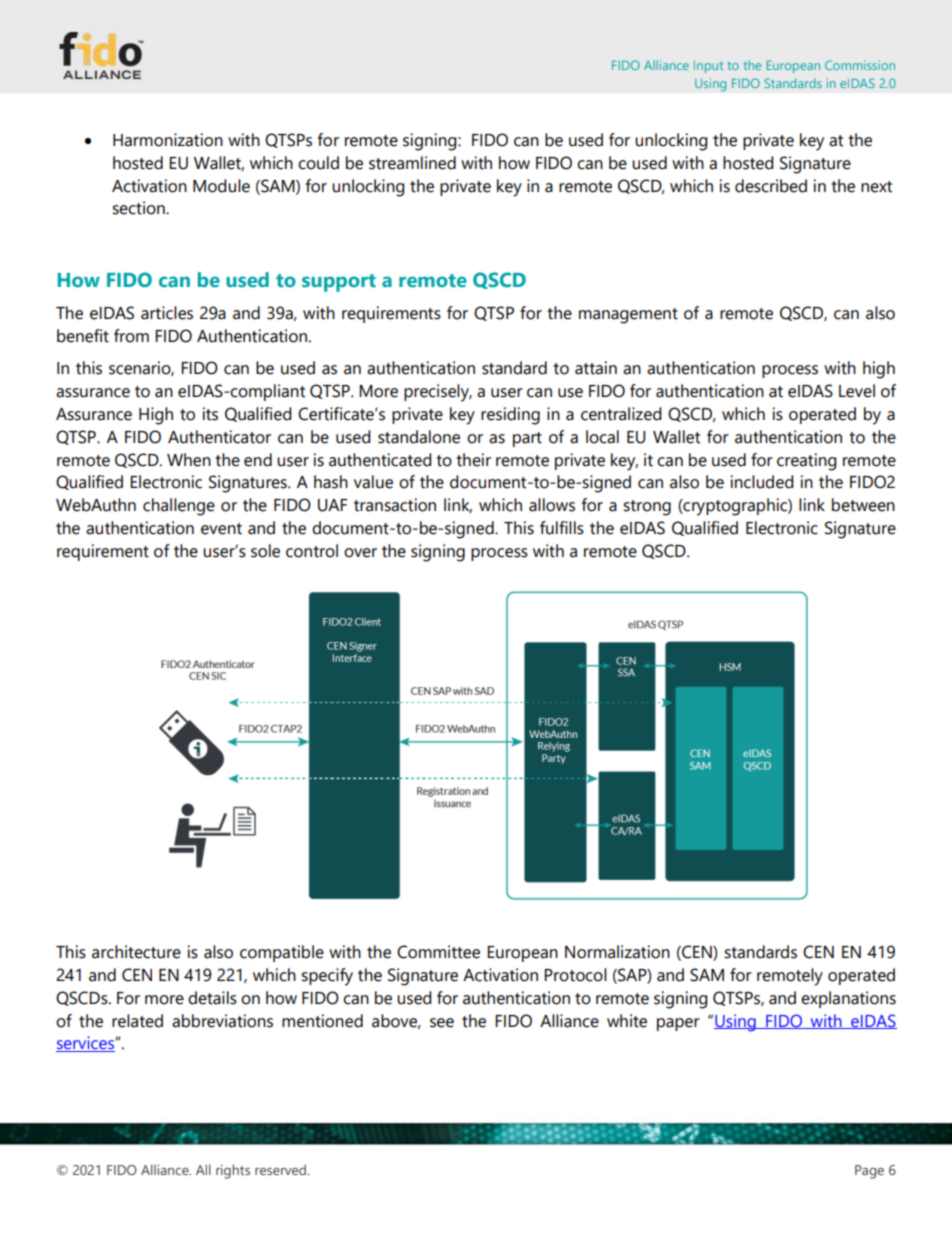 Image resolution: width=952 pixels, height=1233 pixels. I want to click on see, so click(442, 1023).
